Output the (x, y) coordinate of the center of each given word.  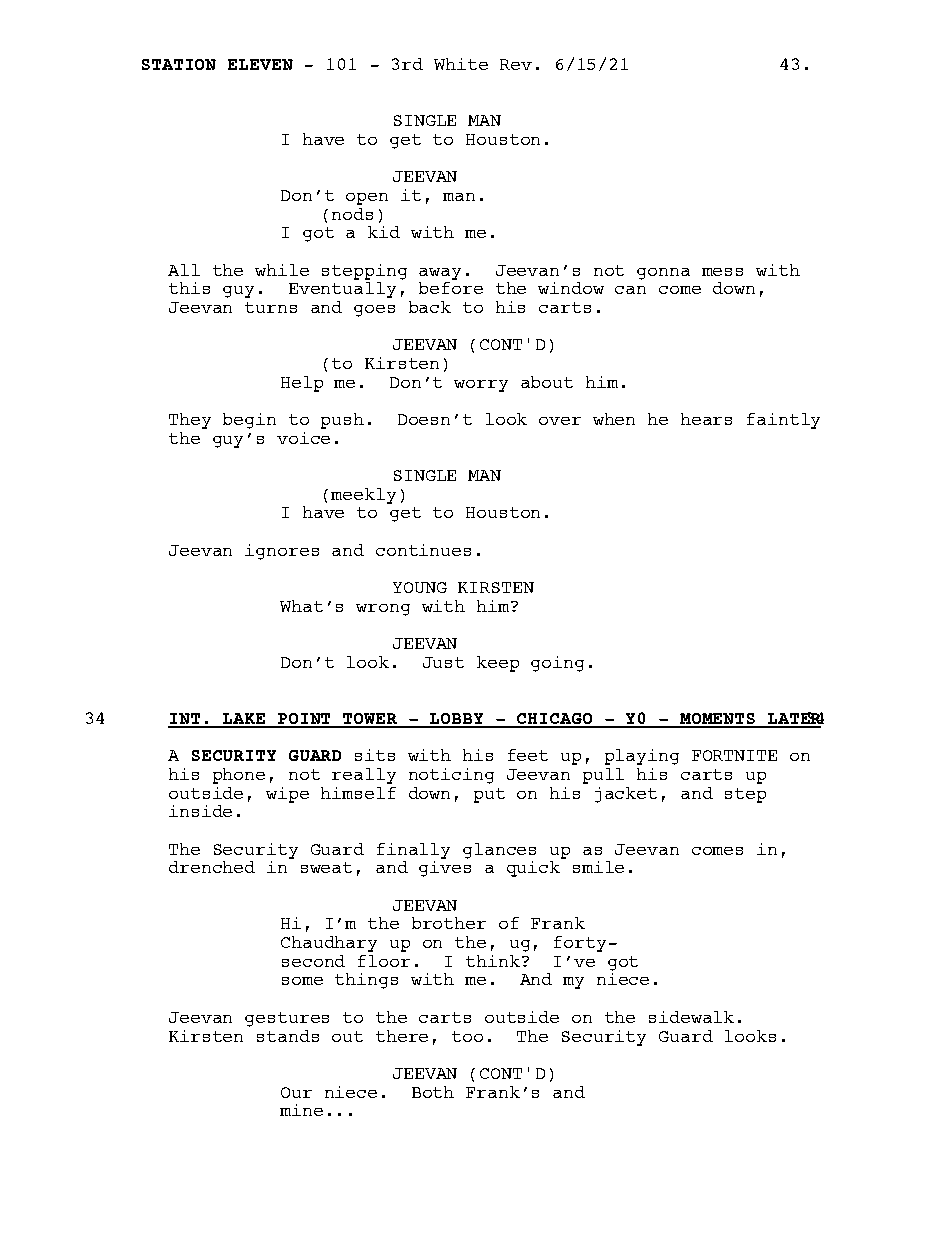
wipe (287, 795)
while (282, 270)
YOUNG (420, 587)
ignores (282, 552)
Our (296, 1092)
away (440, 274)
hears (706, 419)
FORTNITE (734, 755)
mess (722, 272)
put (489, 795)
